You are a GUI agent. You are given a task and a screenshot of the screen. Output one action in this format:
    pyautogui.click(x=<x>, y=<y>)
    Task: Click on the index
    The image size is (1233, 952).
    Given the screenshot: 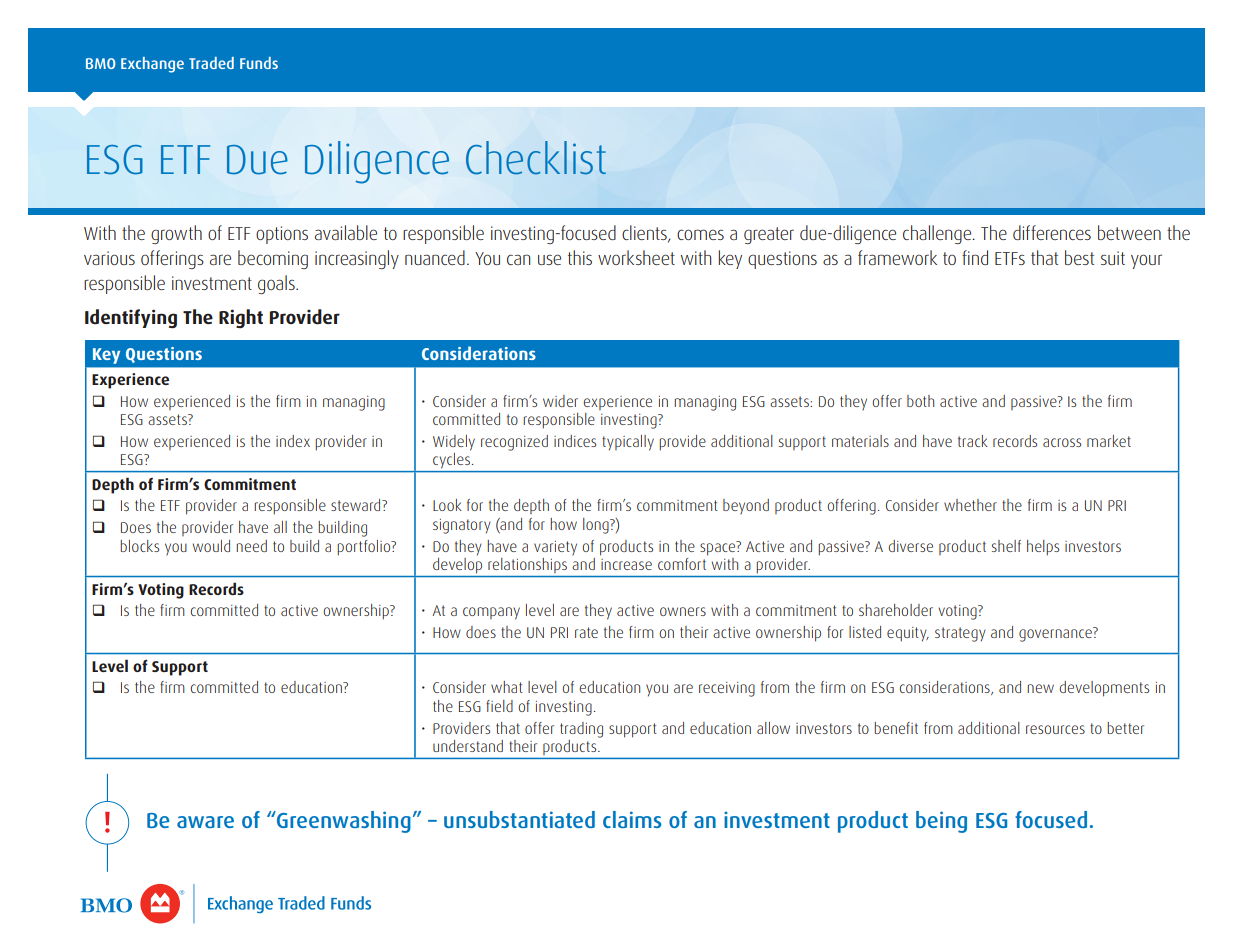 What is the action you would take?
    pyautogui.click(x=293, y=441)
